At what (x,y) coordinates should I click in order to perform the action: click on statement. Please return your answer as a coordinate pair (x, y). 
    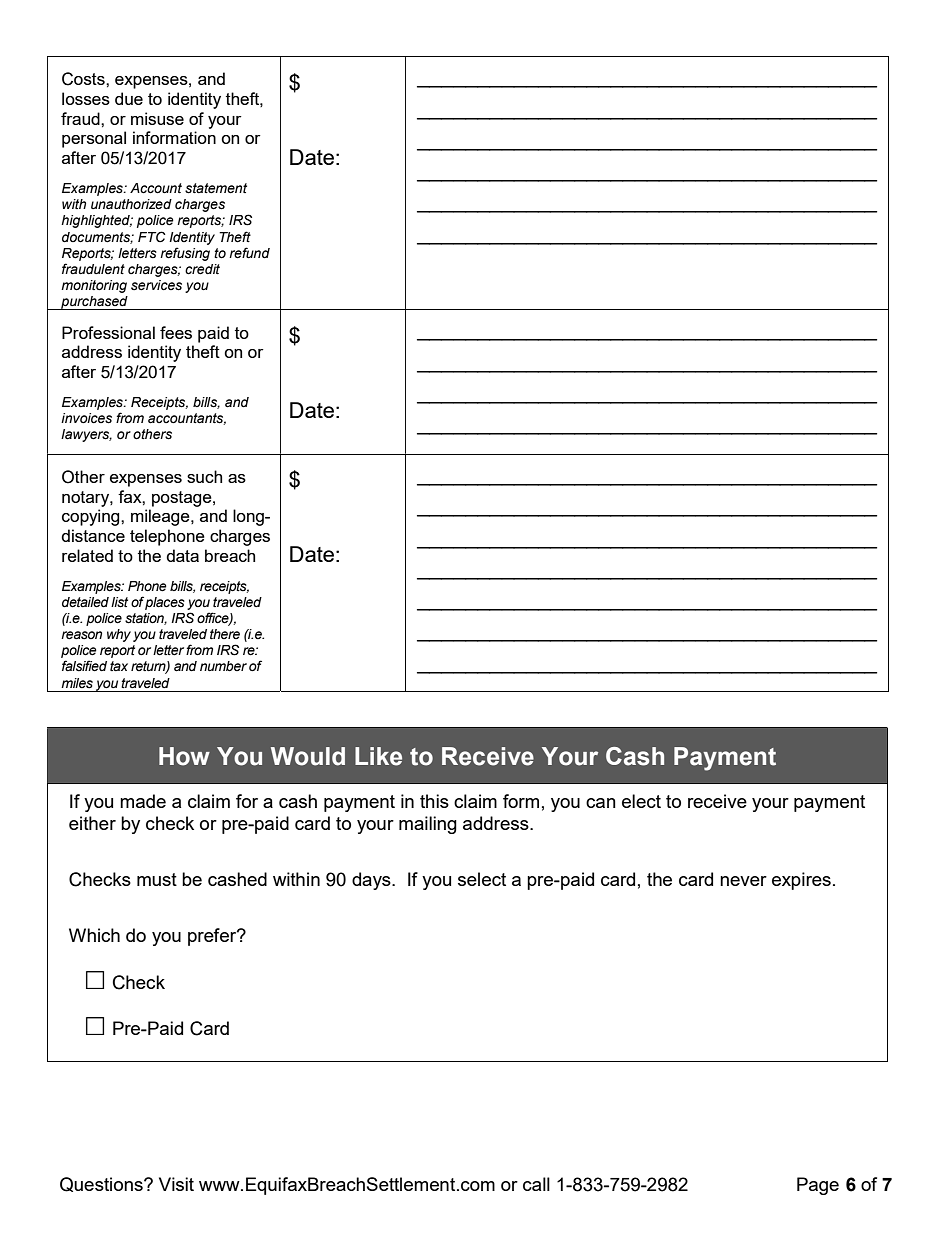
    Looking at the image, I should click on (216, 188).
